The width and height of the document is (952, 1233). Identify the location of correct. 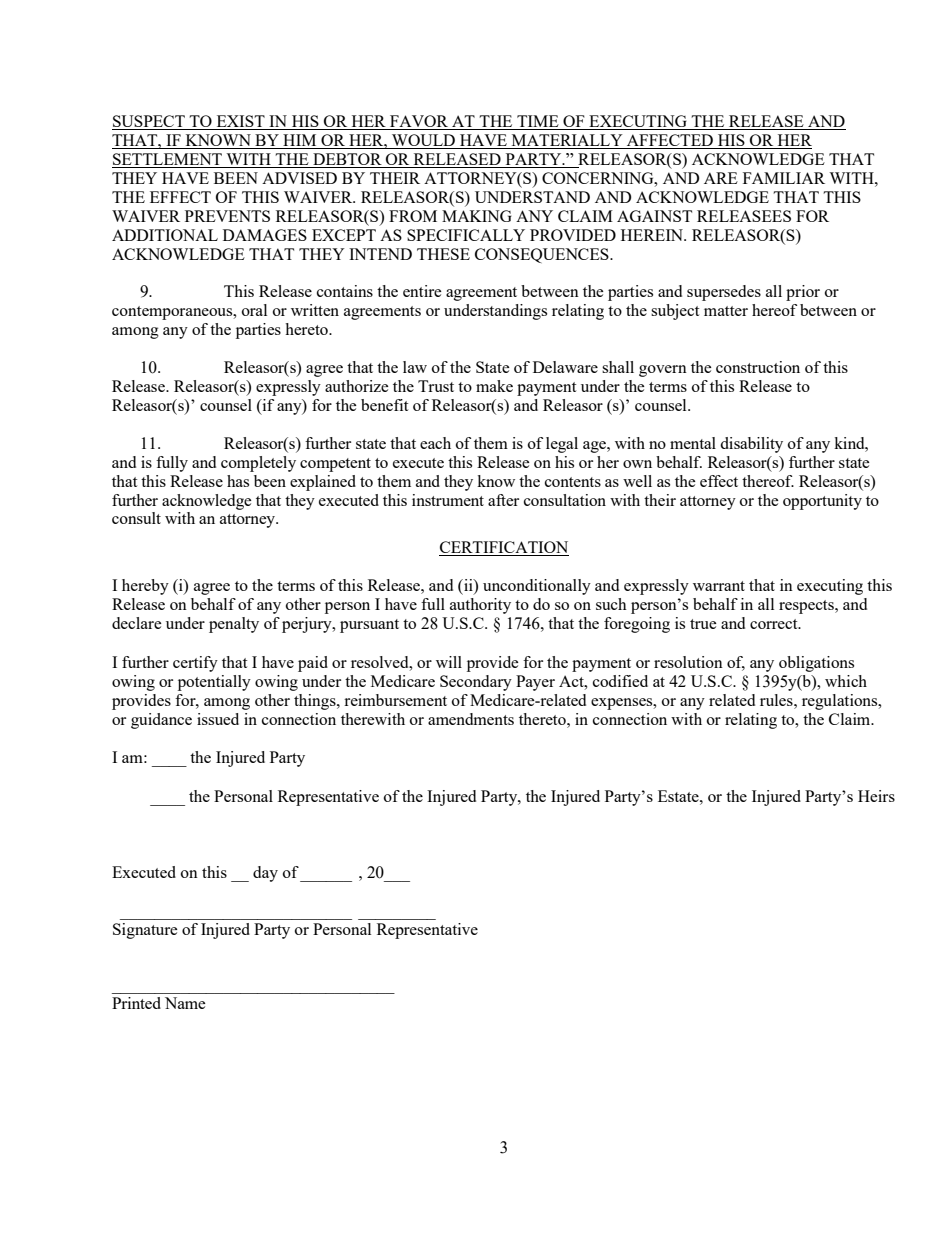
(775, 624).
